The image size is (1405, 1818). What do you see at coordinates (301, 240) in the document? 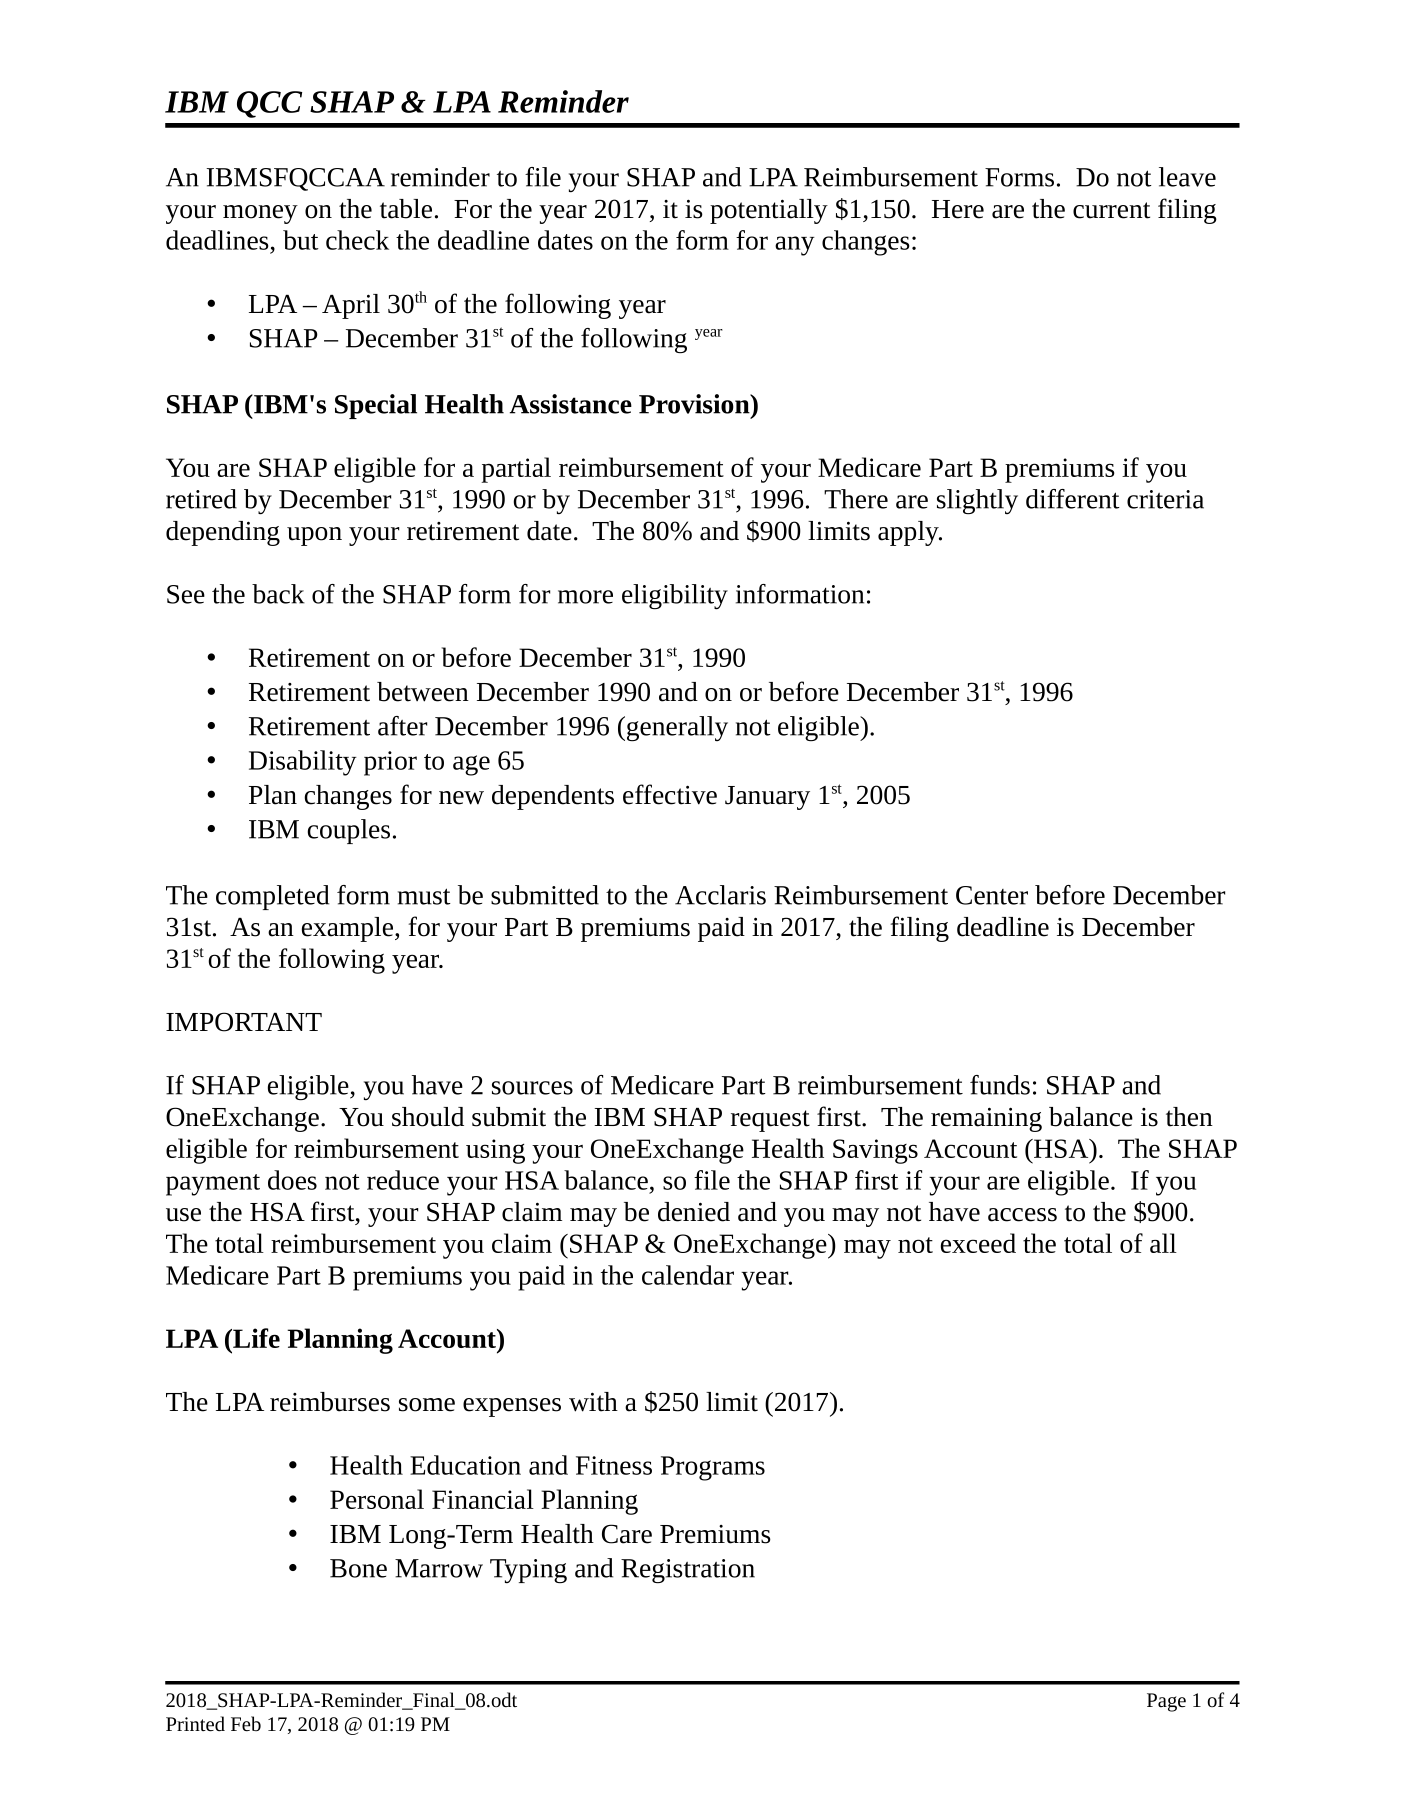
I see `but` at bounding box center [301, 240].
